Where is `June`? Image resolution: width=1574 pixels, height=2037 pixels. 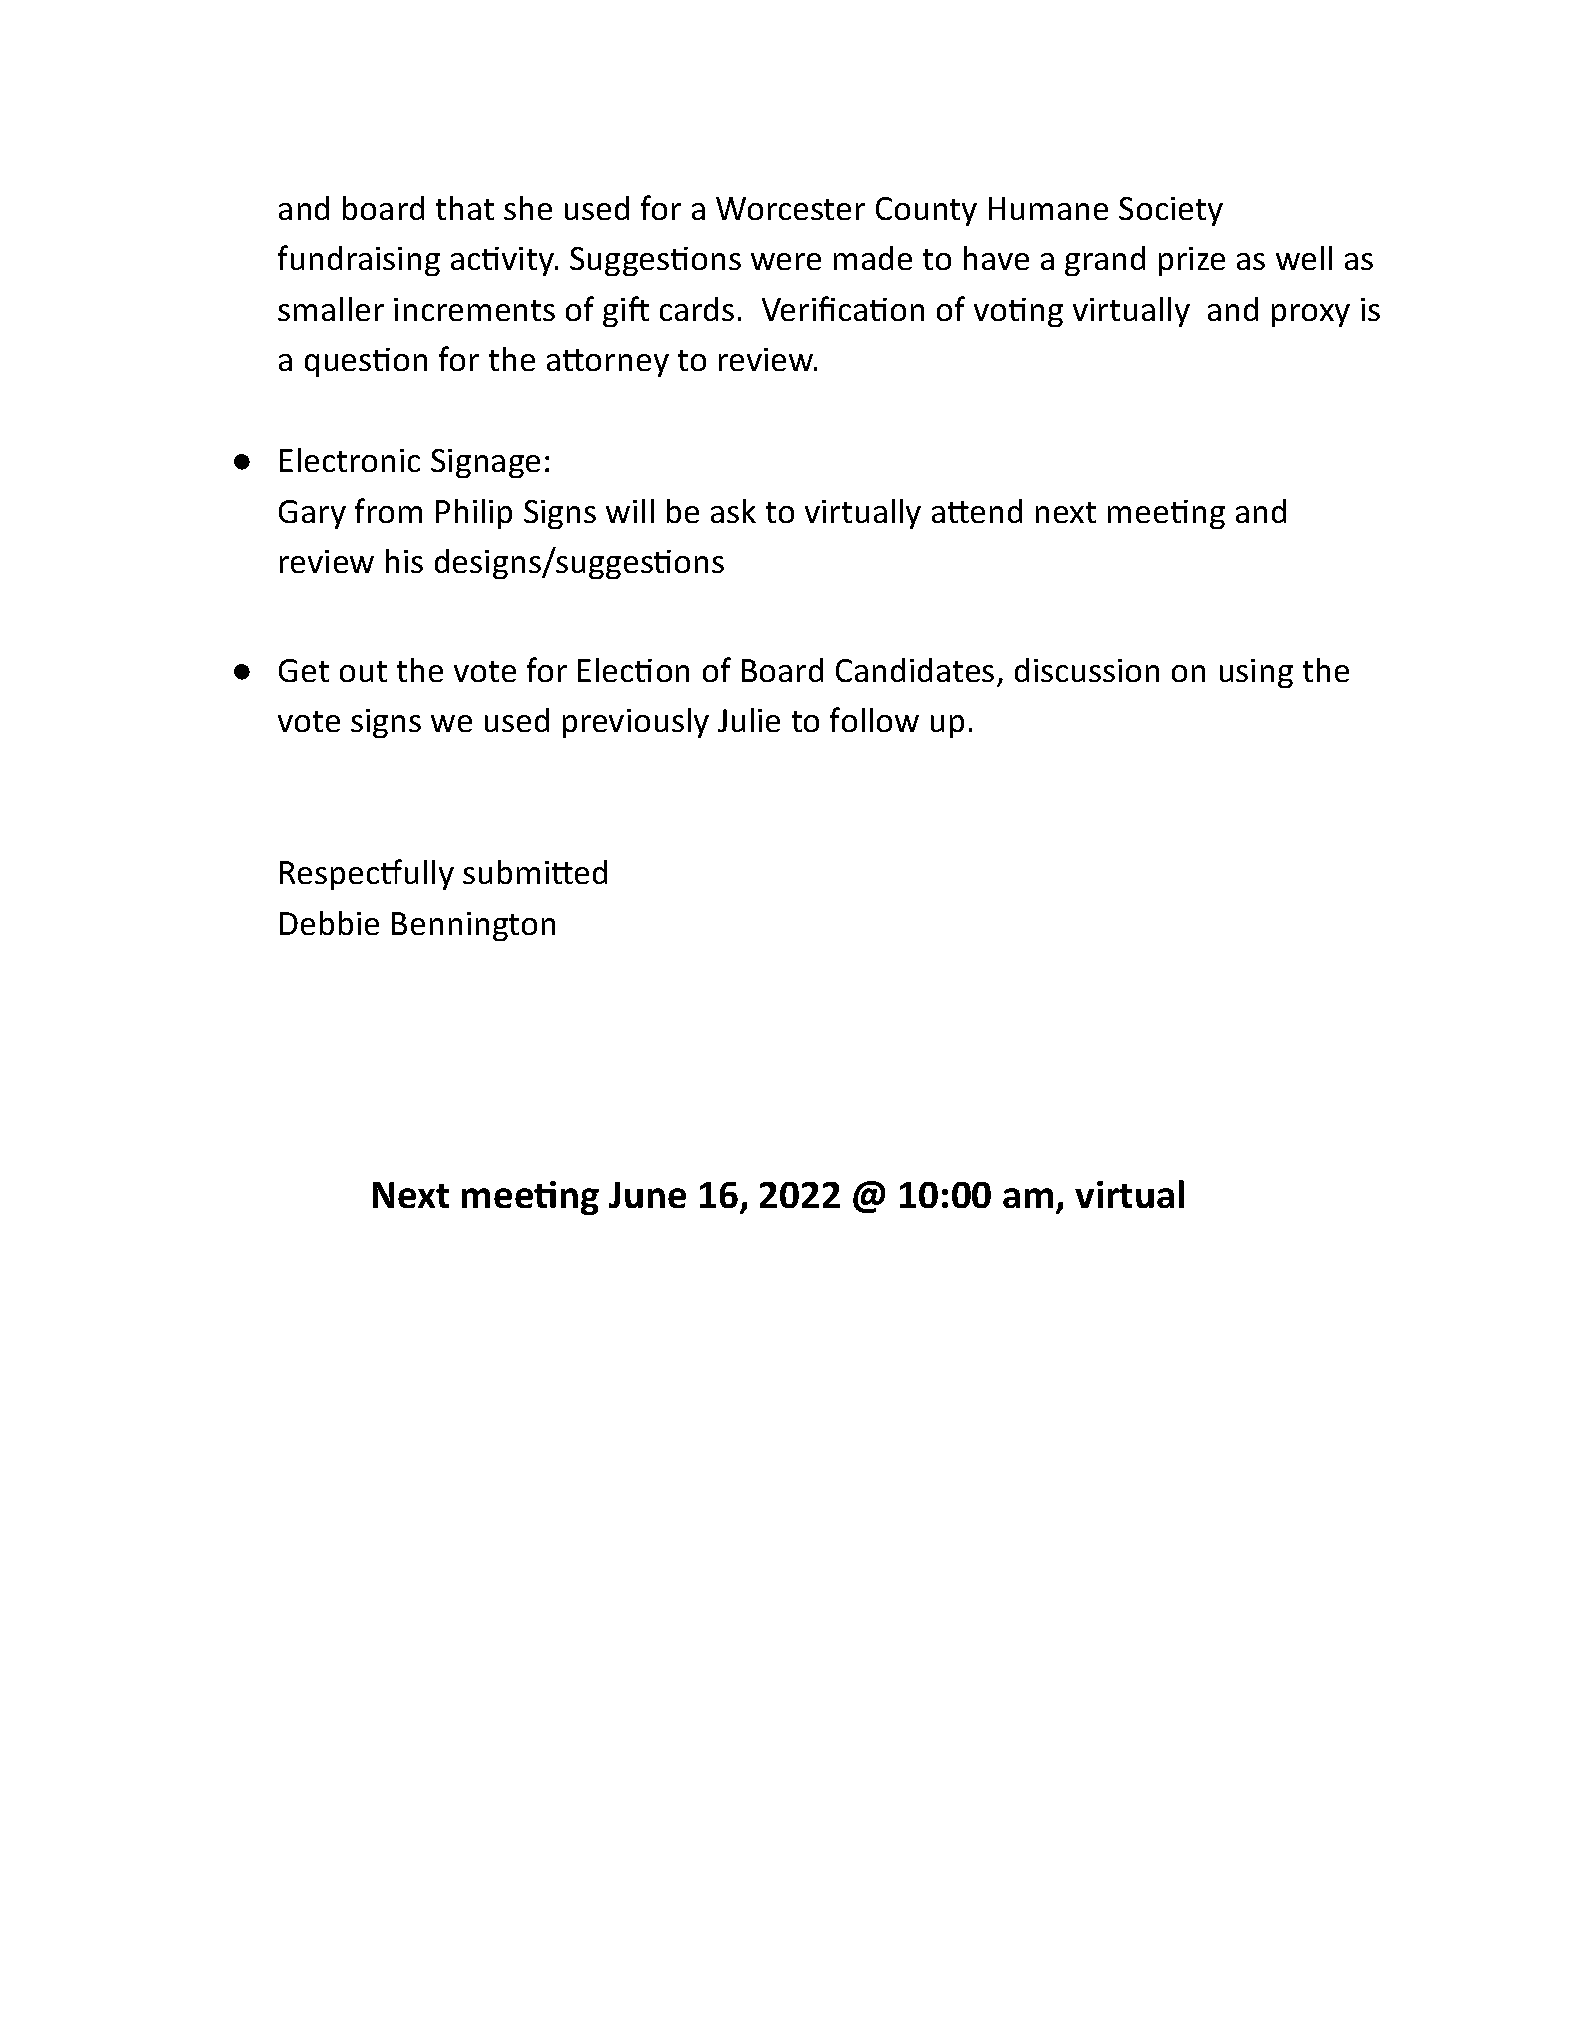
June is located at coordinates (647, 1195).
